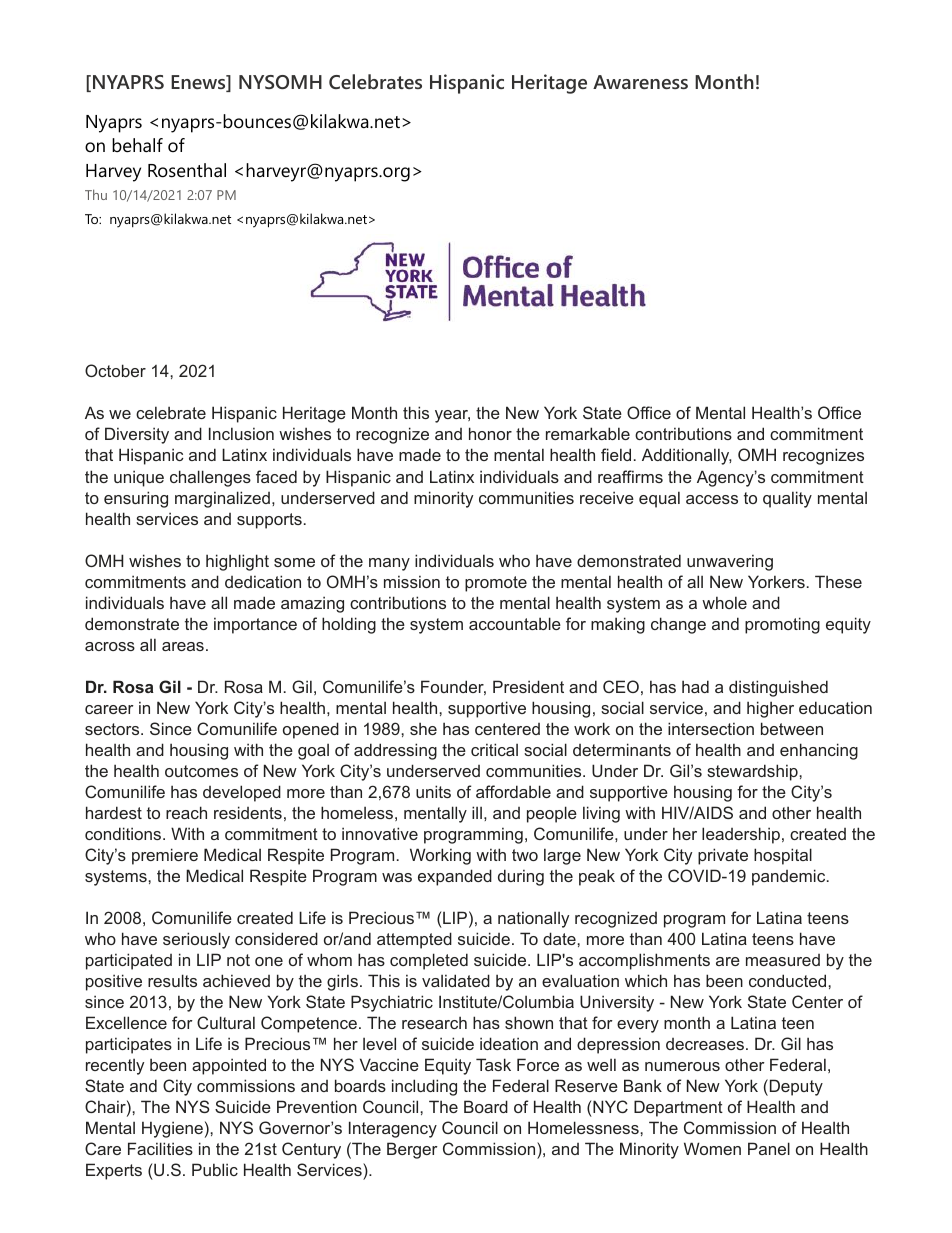 This screenshot has height=1233, width=952. I want to click on Panel, so click(769, 1148).
